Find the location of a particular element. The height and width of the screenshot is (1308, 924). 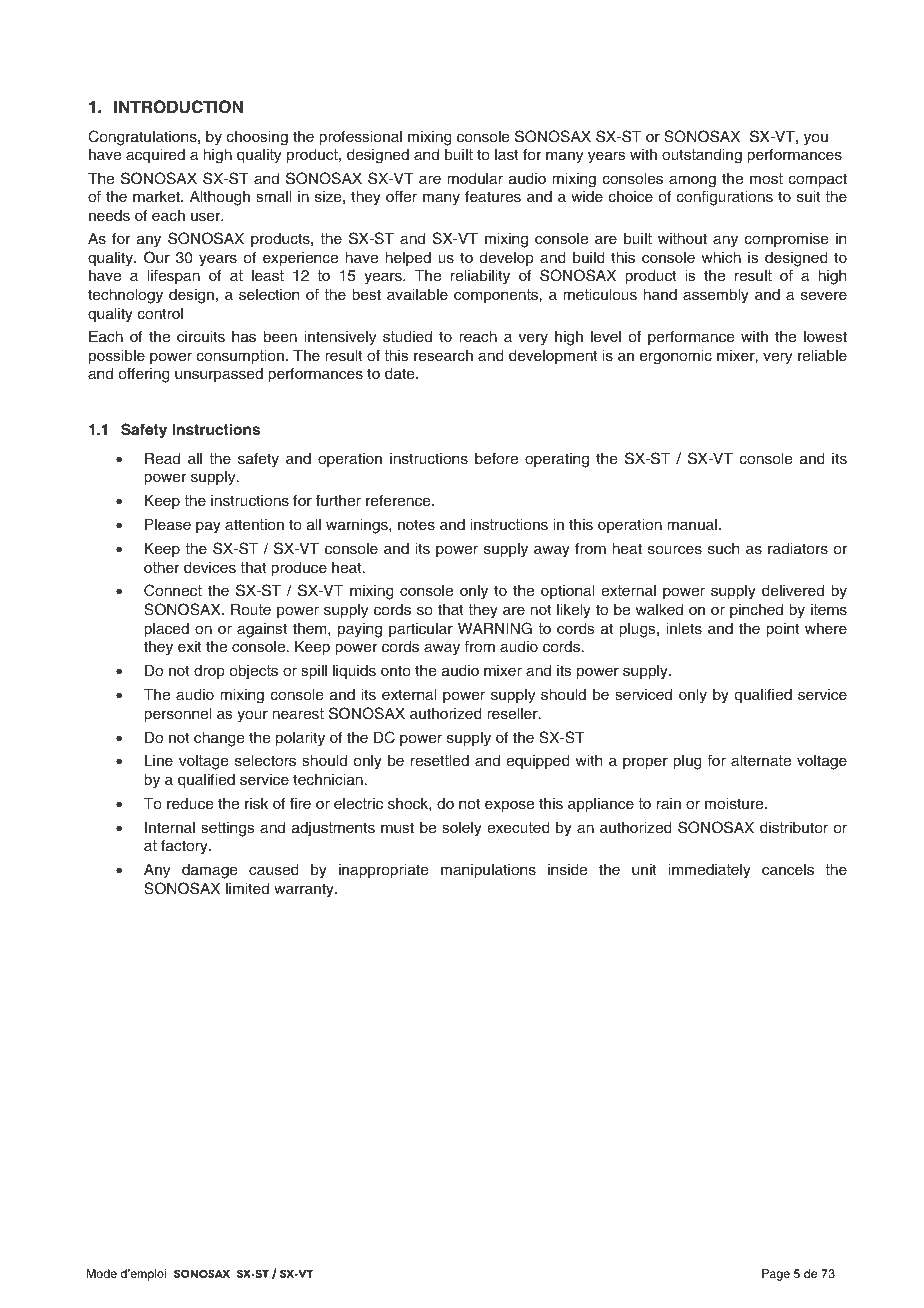

limited is located at coordinates (247, 888).
